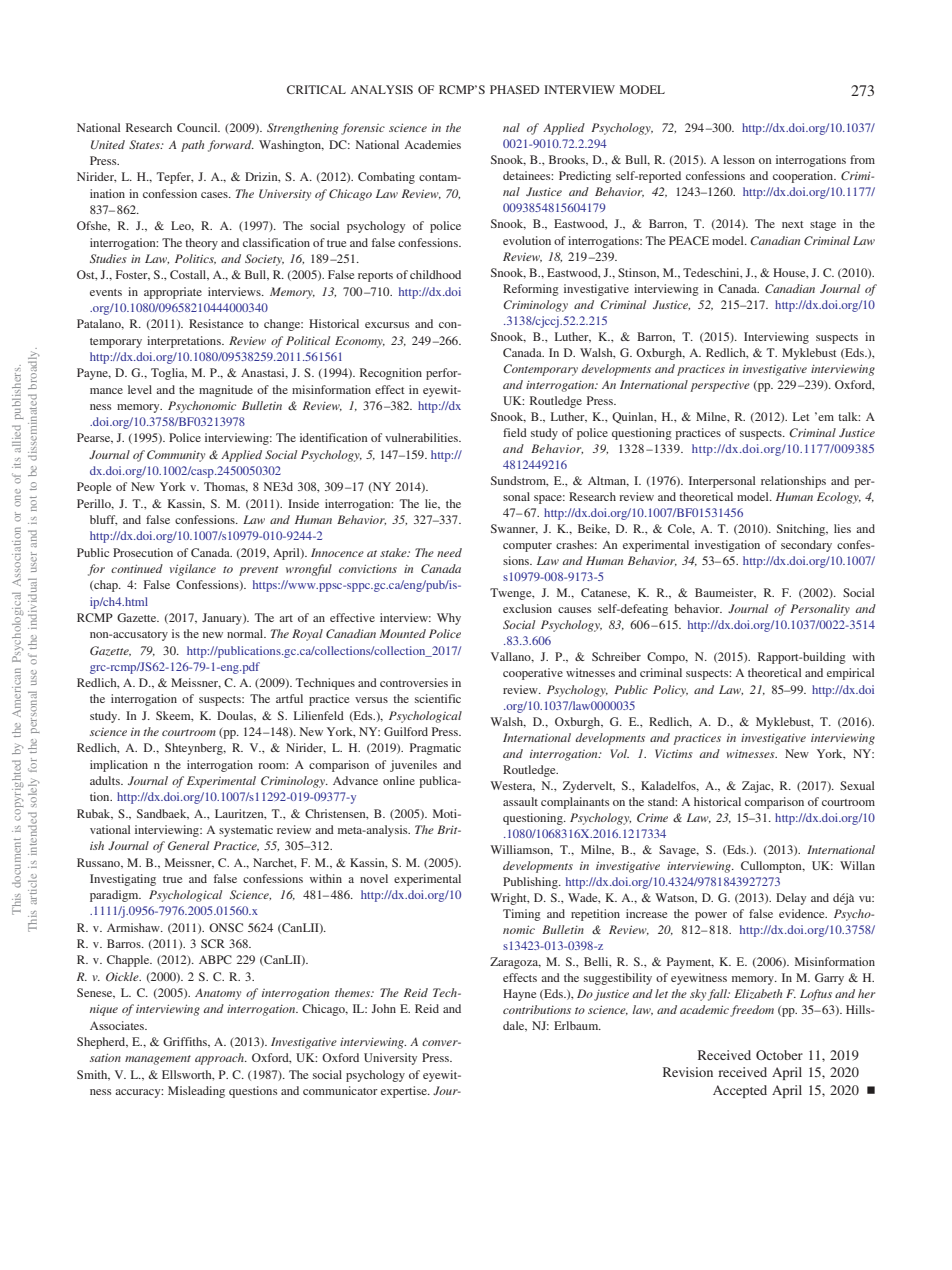 This screenshot has height=1270, width=952. What do you see at coordinates (449, 552) in the screenshot?
I see `need` at bounding box center [449, 552].
